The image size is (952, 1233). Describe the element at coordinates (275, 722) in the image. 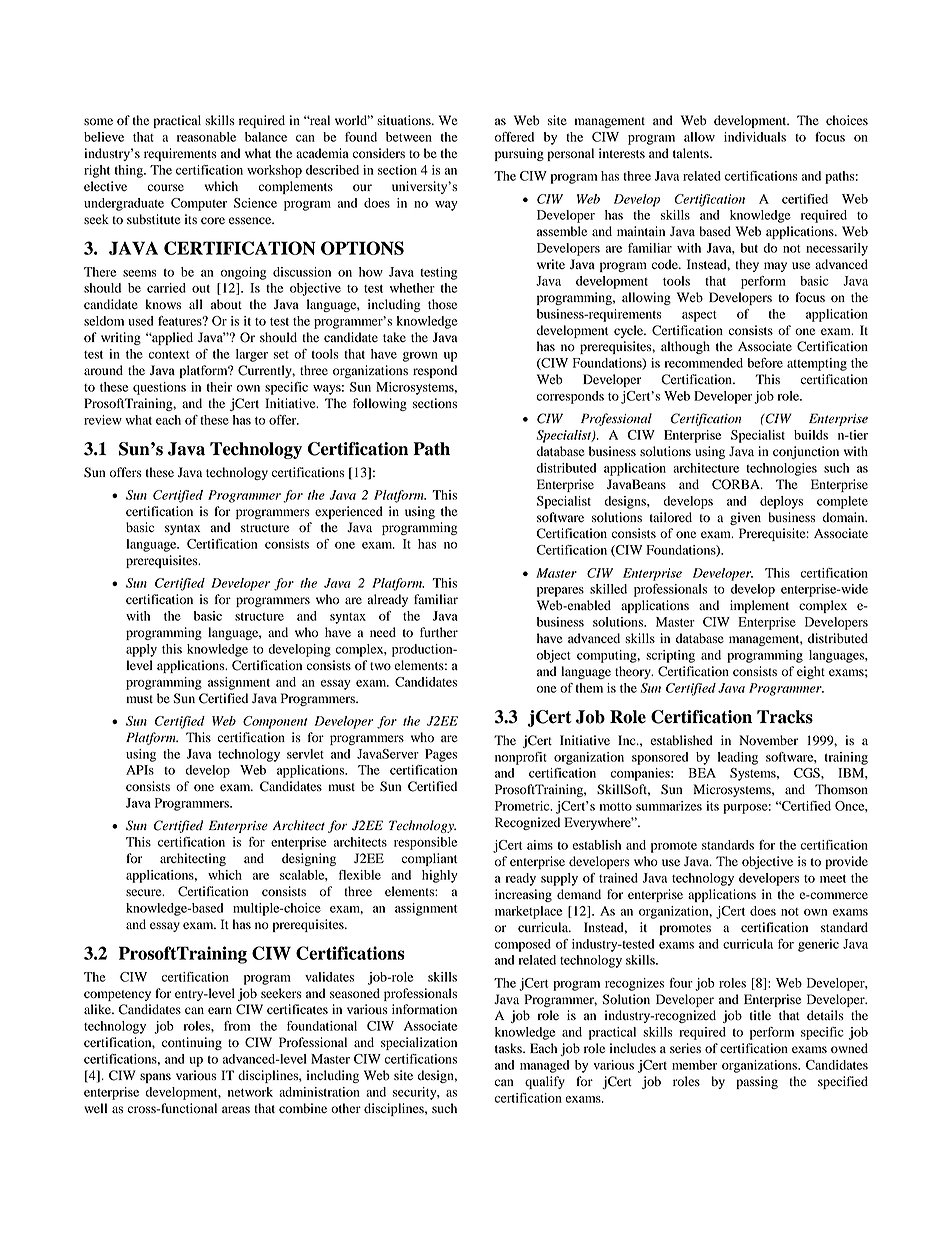

I see `Component` at that location.
